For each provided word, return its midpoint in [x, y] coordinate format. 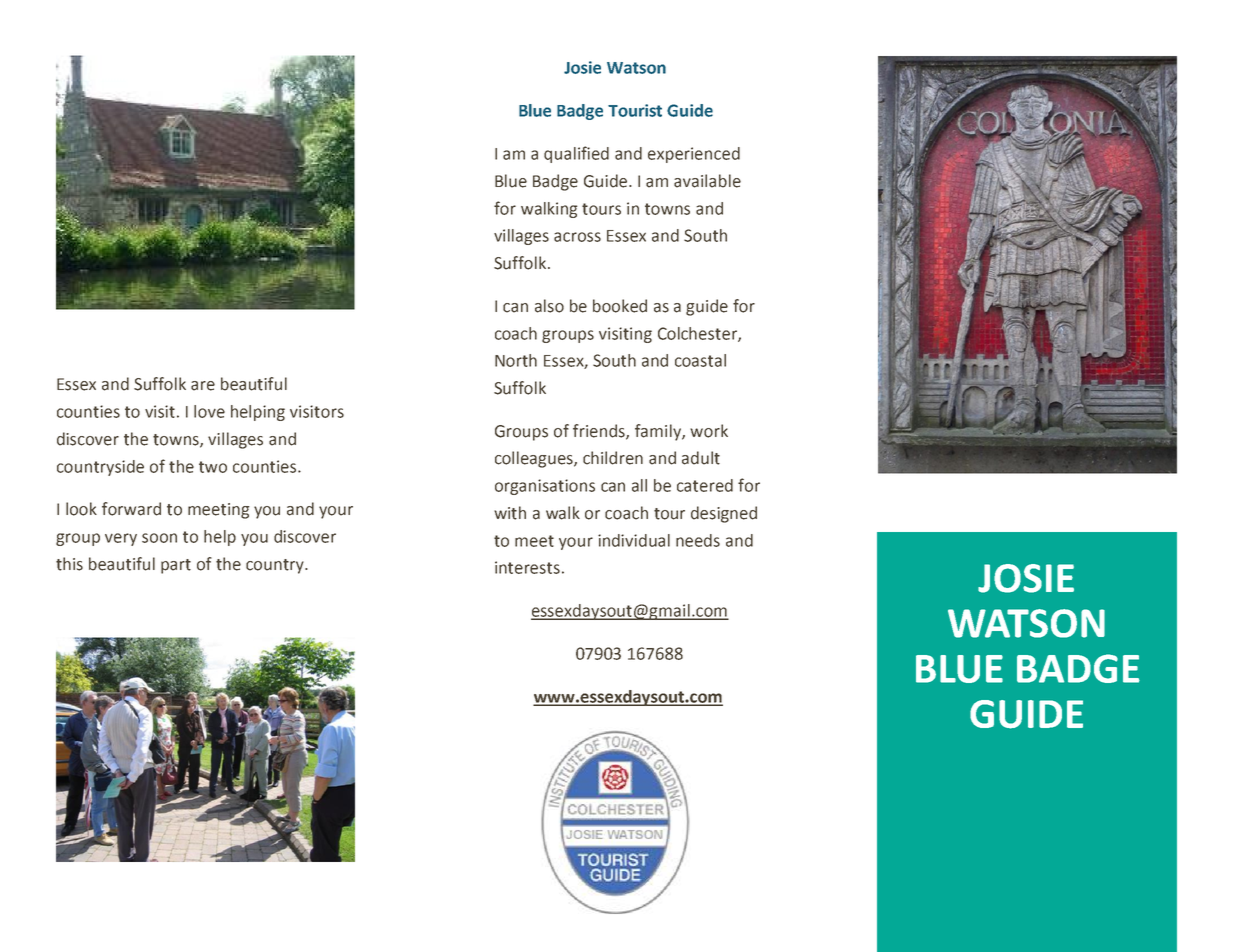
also [549, 306]
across [577, 237]
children [613, 458]
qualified [576, 154]
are [203, 386]
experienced [694, 155]
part [176, 566]
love [209, 411]
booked [620, 306]
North [516, 360]
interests [527, 567]
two [213, 467]
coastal [700, 360]
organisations [545, 487]
